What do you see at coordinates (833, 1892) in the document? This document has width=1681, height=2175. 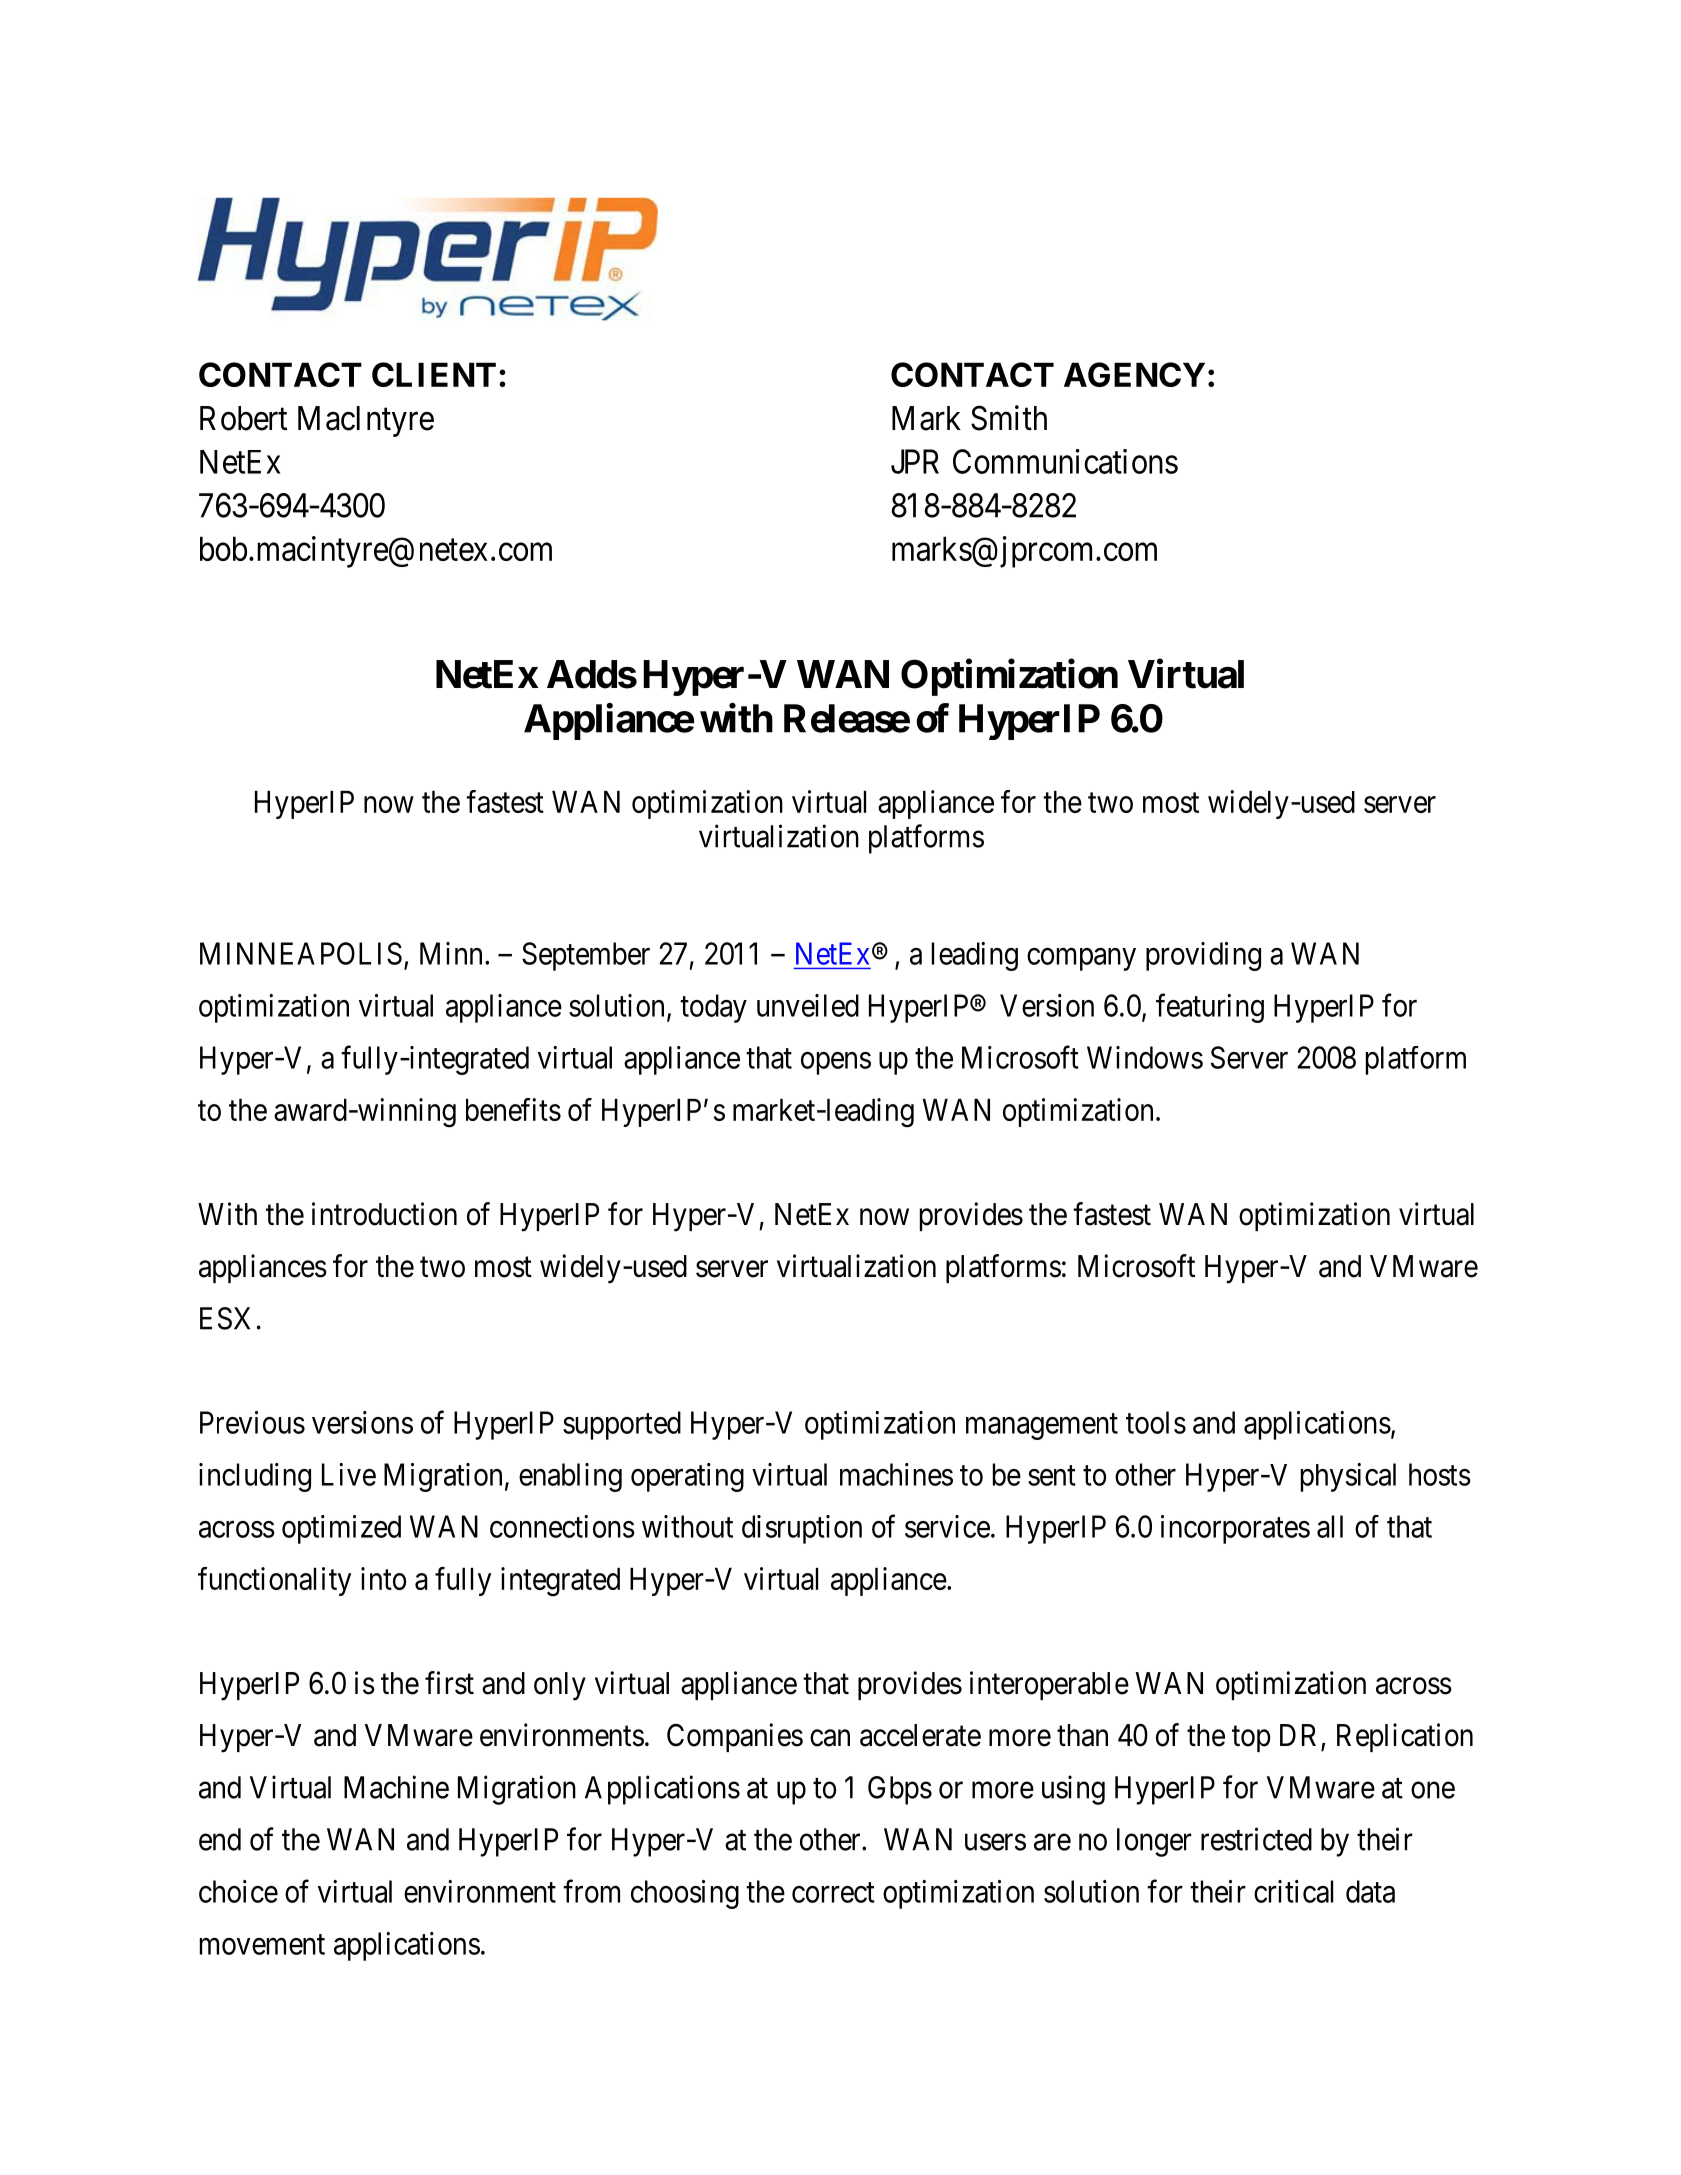 I see `correct` at bounding box center [833, 1892].
